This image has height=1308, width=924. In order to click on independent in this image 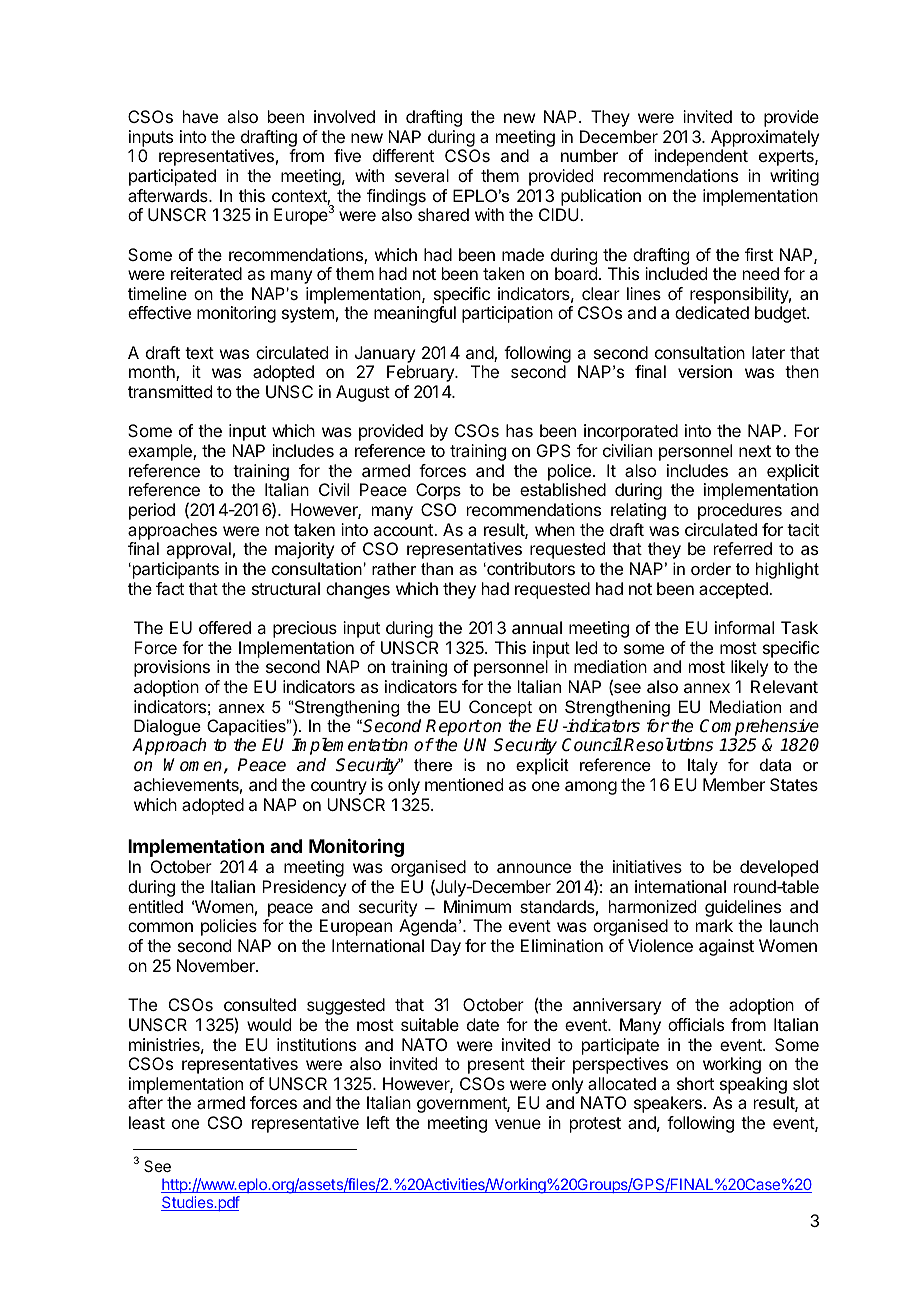, I will do `click(701, 157)`.
